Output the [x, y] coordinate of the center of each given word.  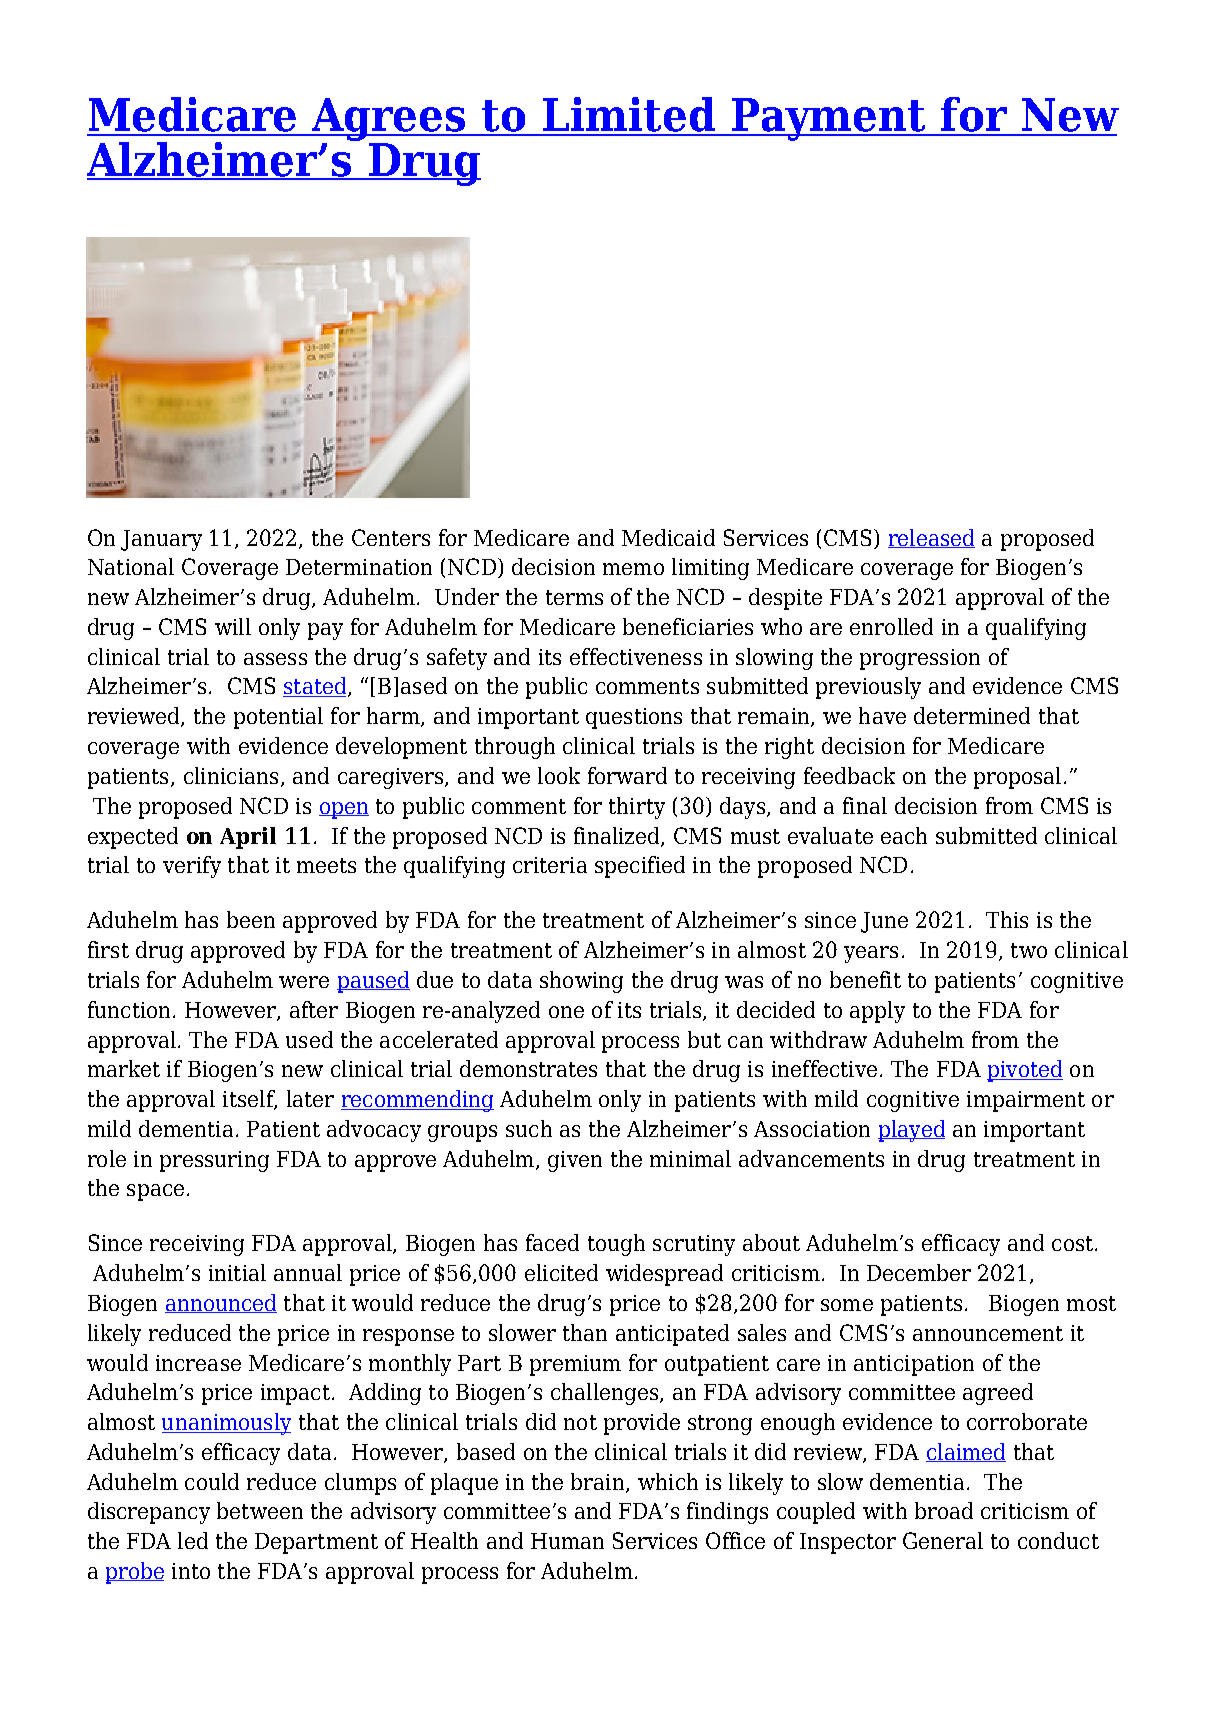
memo [633, 569]
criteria [550, 865]
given [575, 1161]
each [904, 835]
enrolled [891, 626]
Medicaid [668, 537]
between [260, 1510]
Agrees [389, 119]
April [248, 838]
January [161, 540]
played [911, 1131]
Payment [829, 119]
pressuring [214, 1161]
